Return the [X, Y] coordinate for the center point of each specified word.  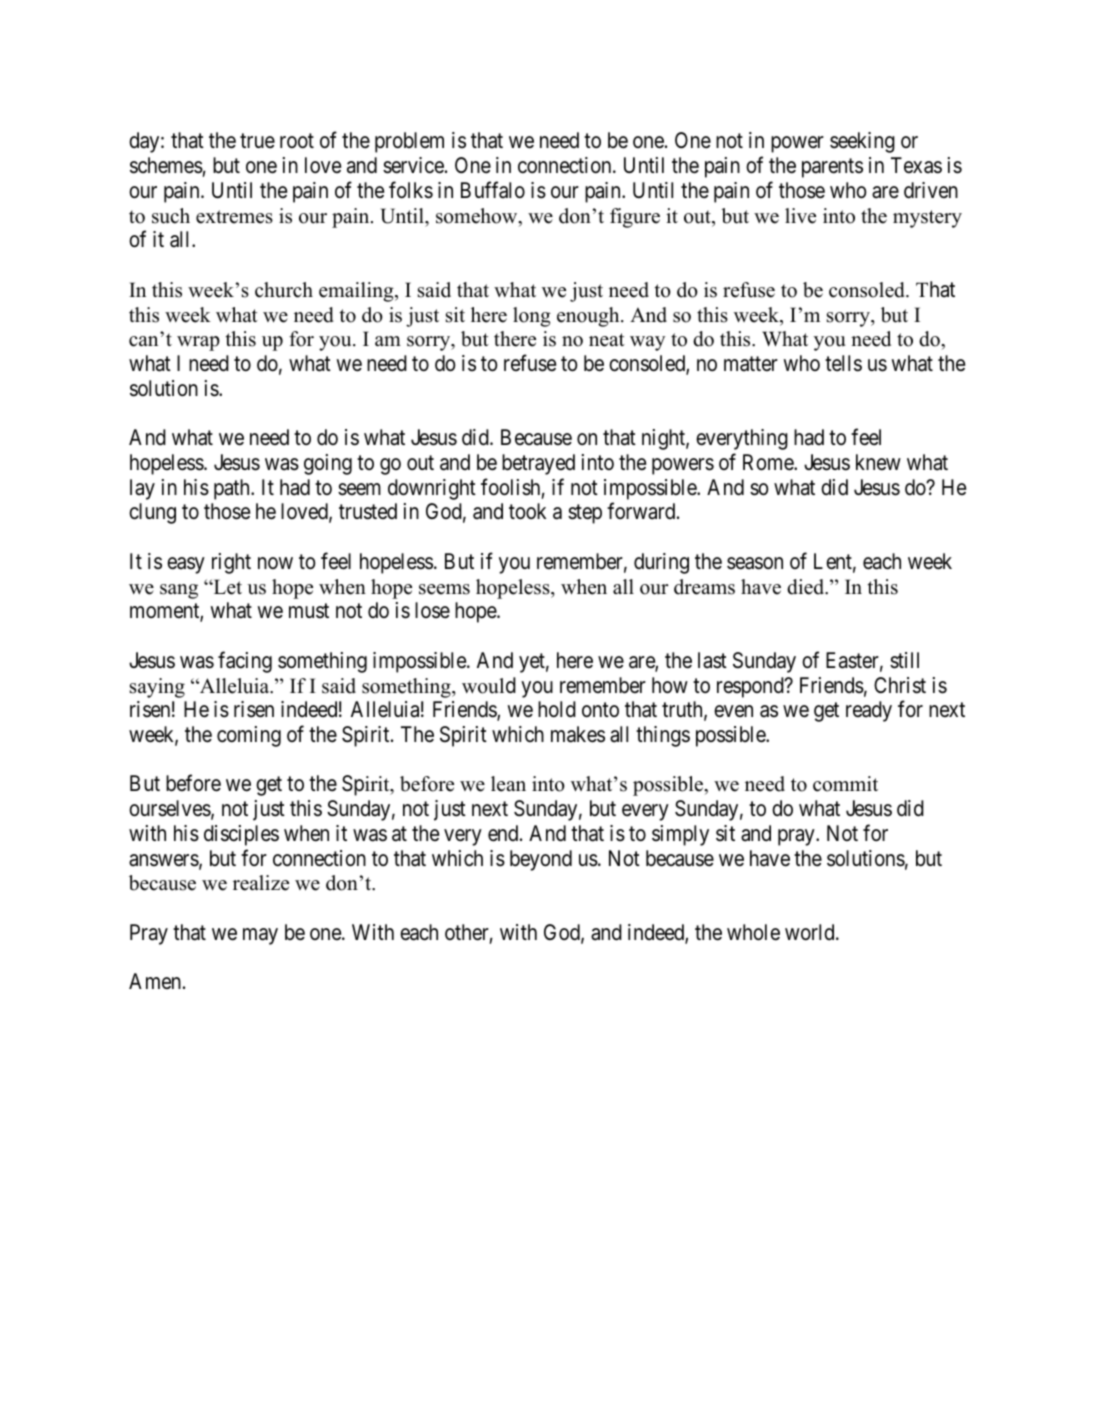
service [413, 165]
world [811, 932]
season [755, 563]
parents [832, 168]
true [257, 141]
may [260, 936]
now [275, 563]
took [527, 511]
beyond [541, 860]
